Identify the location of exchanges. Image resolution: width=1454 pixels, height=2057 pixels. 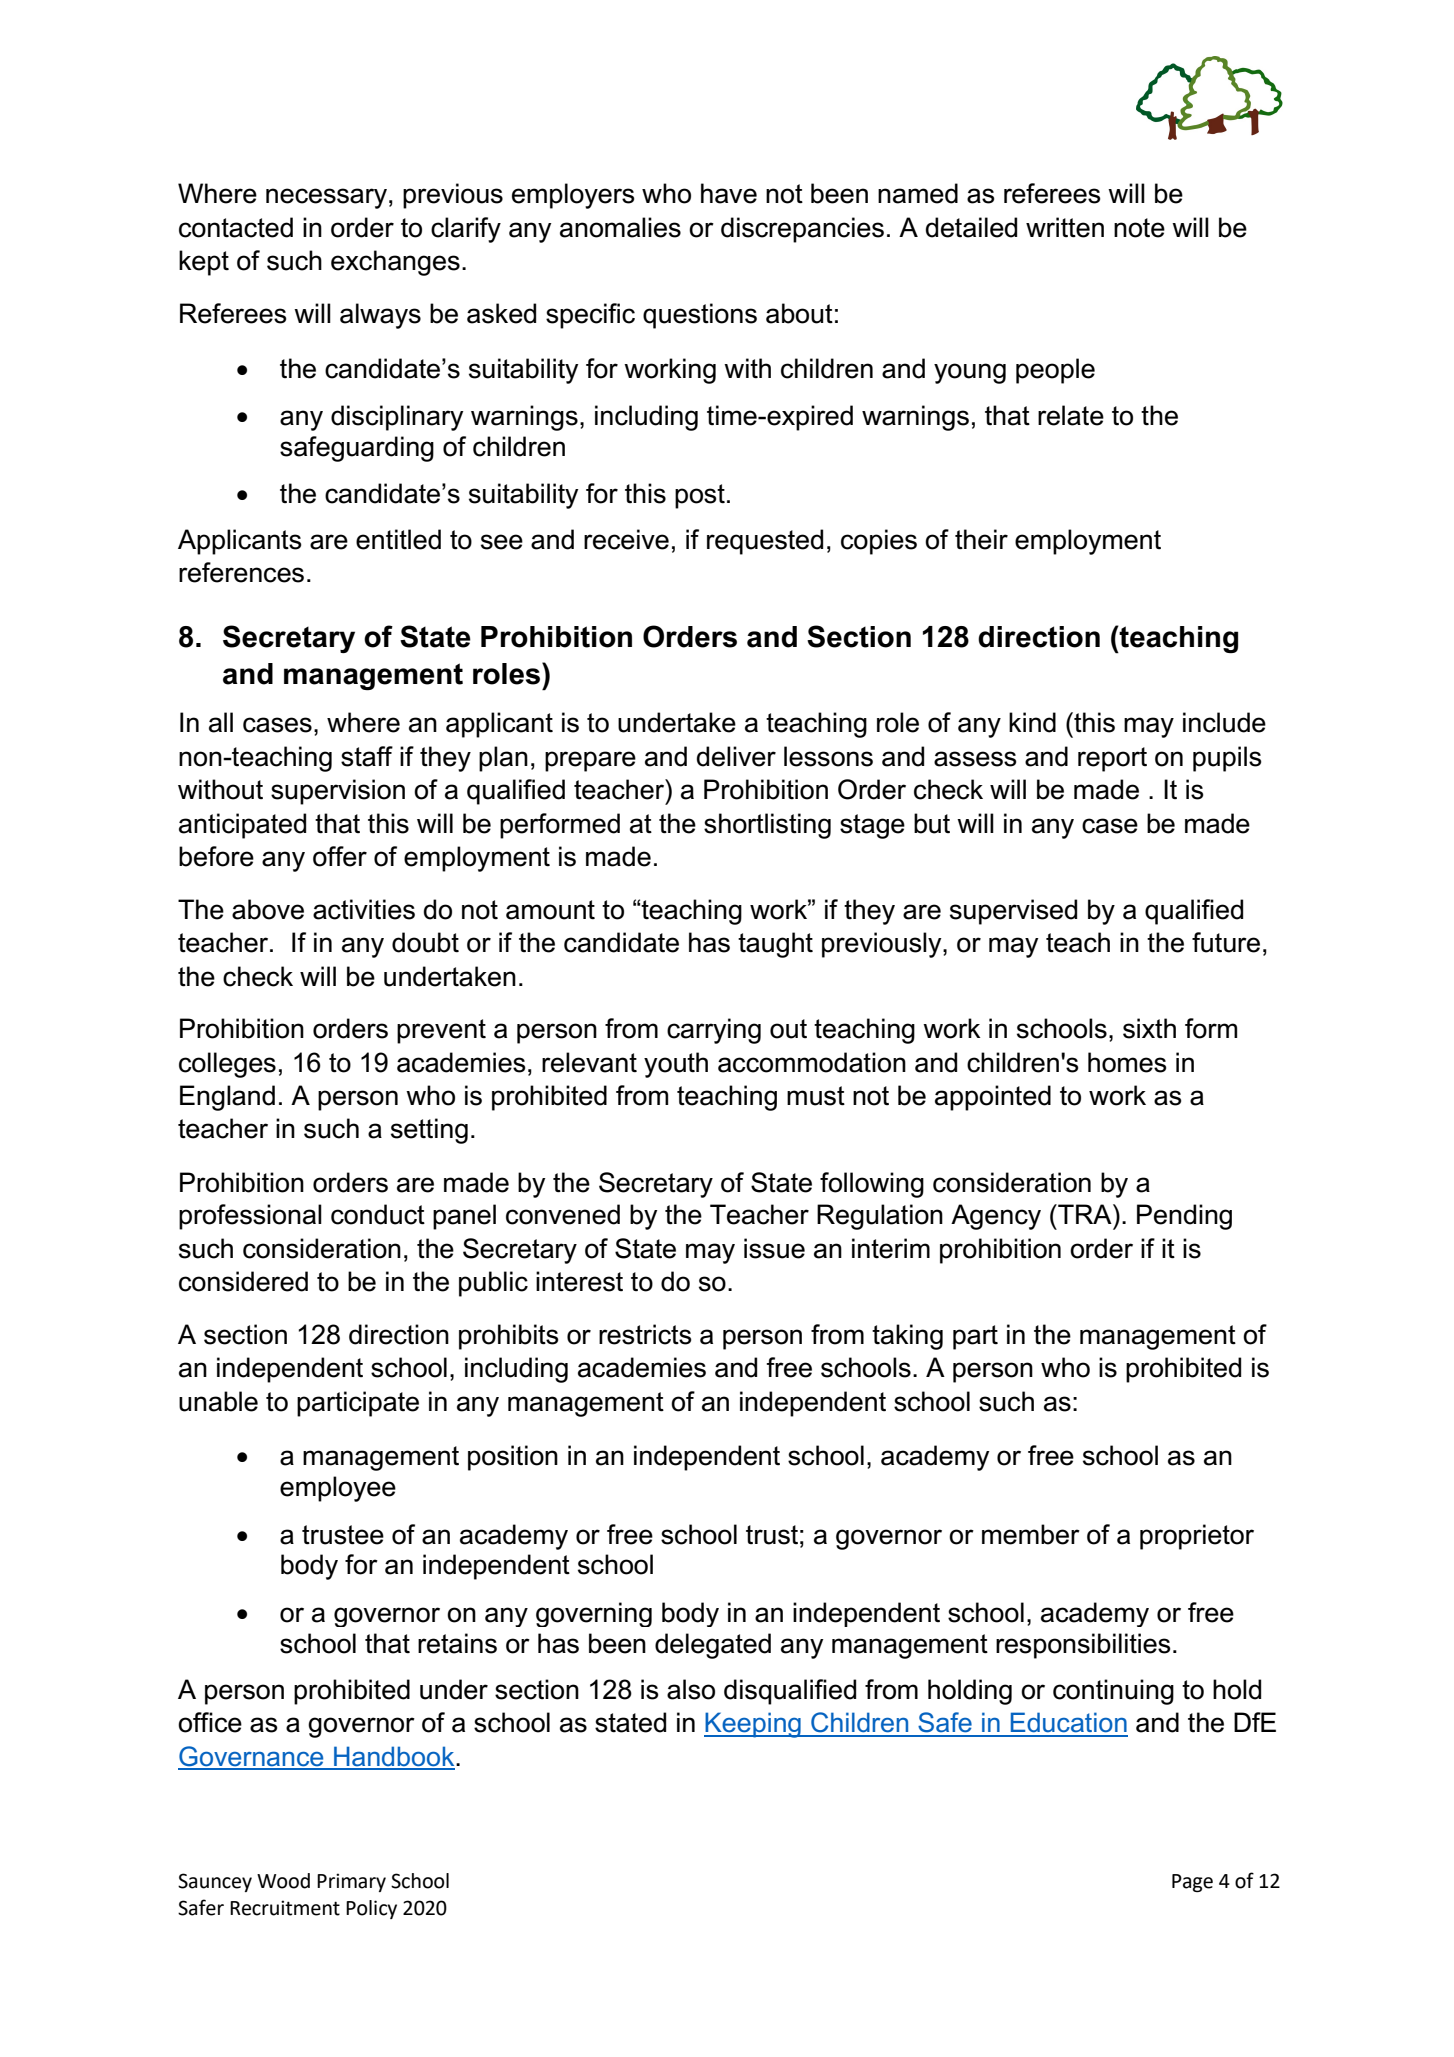
(395, 263).
